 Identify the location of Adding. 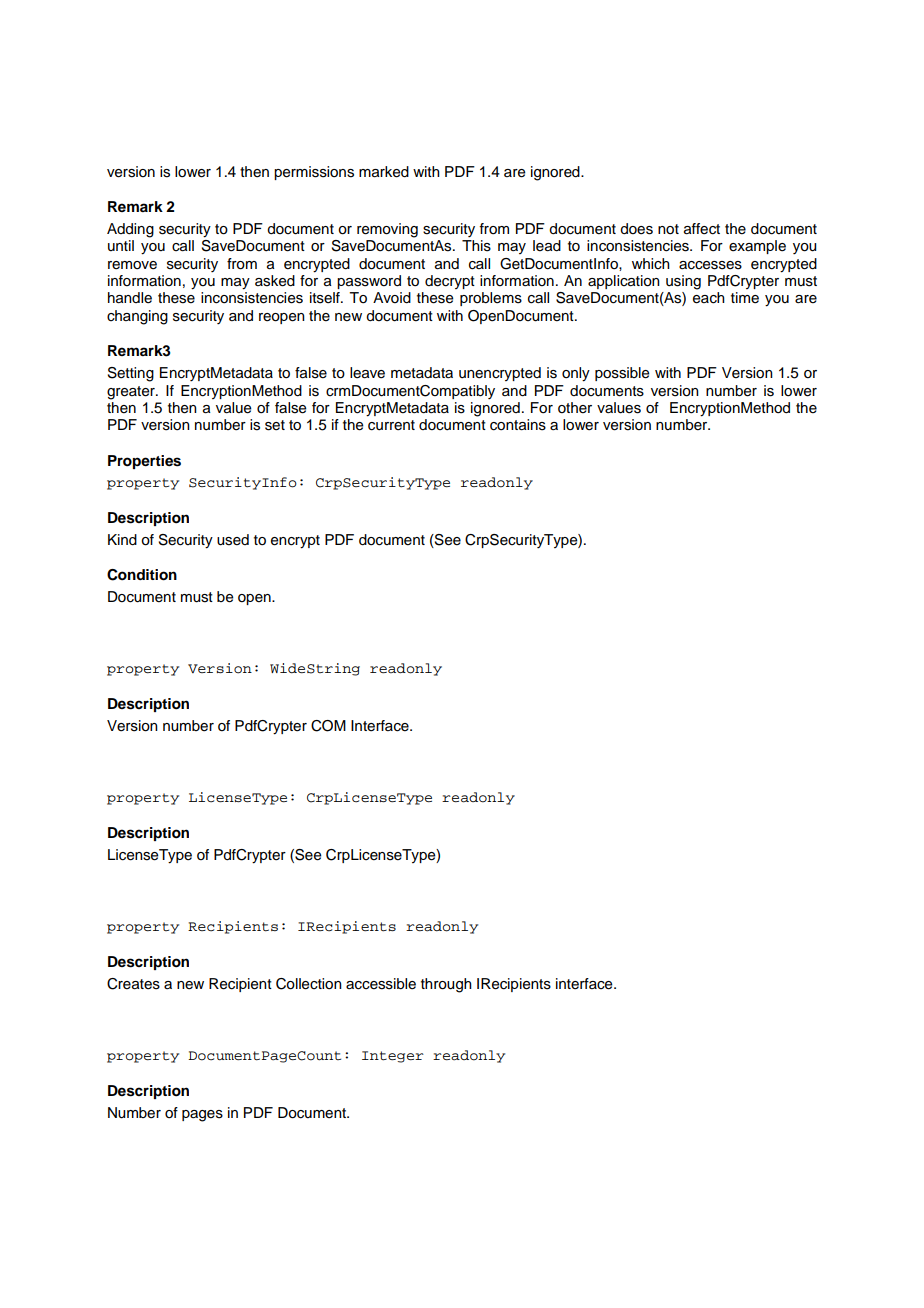
(130, 230).
